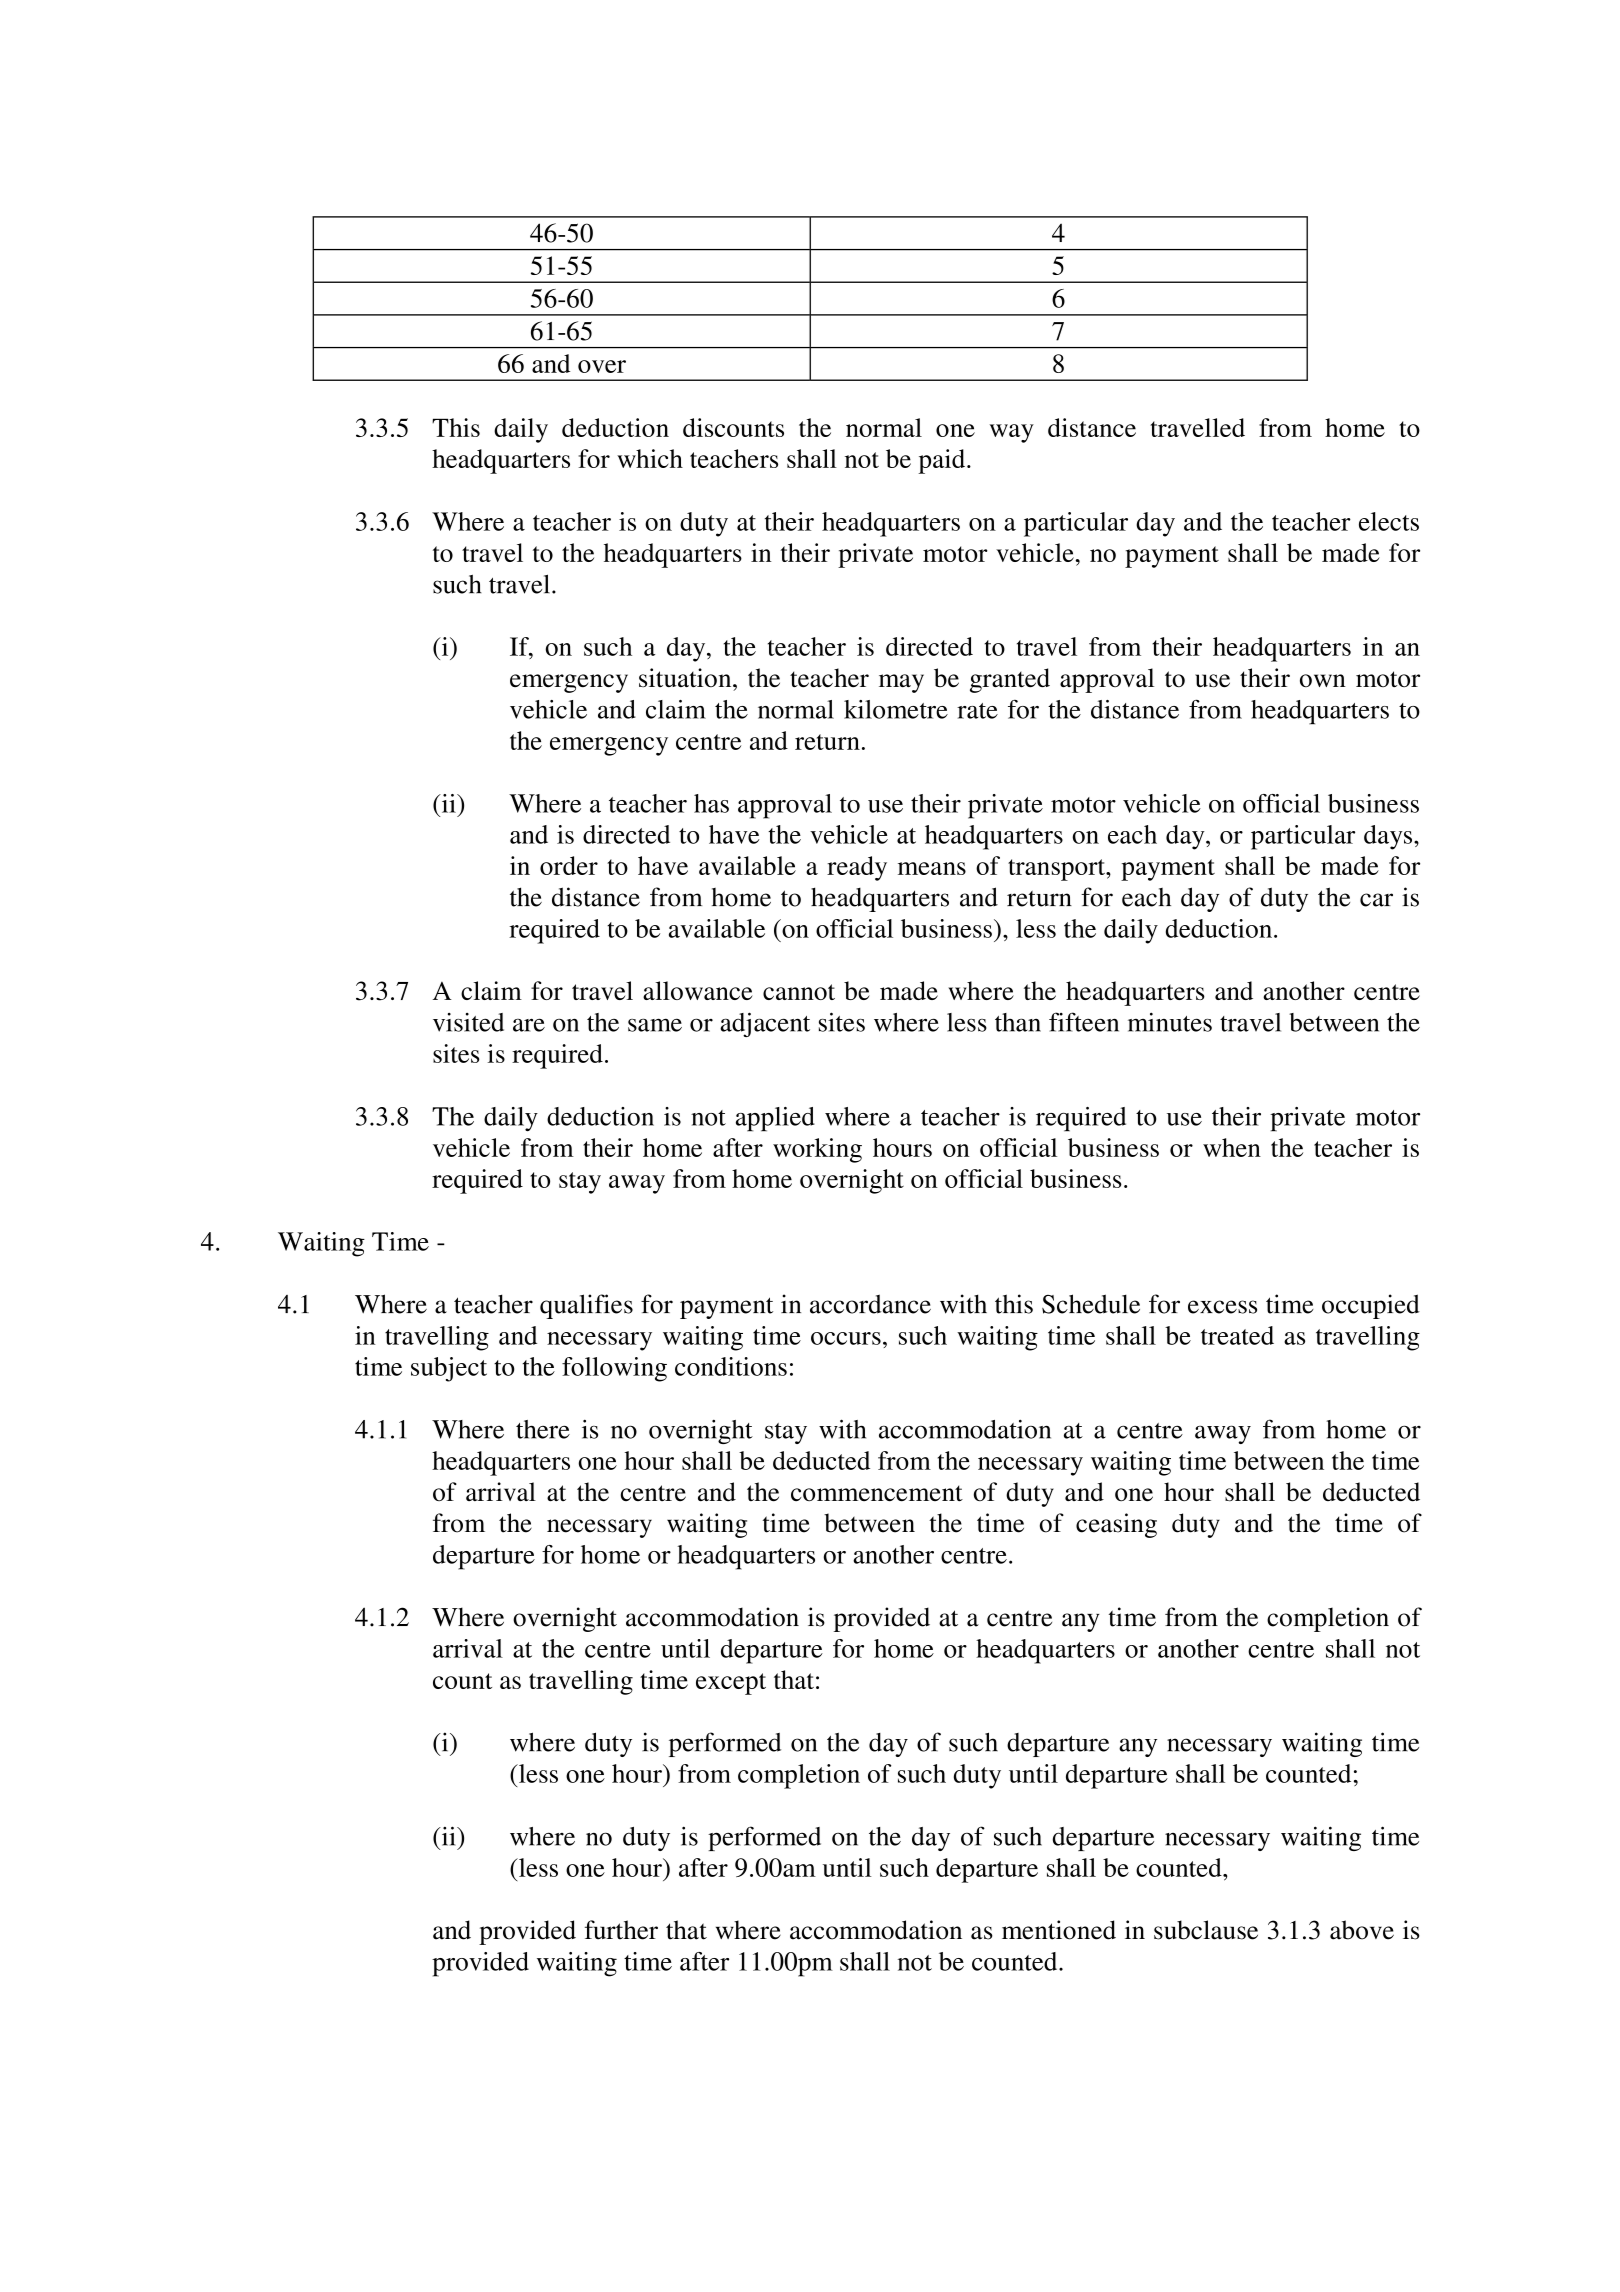  I want to click on are, so click(529, 1025).
